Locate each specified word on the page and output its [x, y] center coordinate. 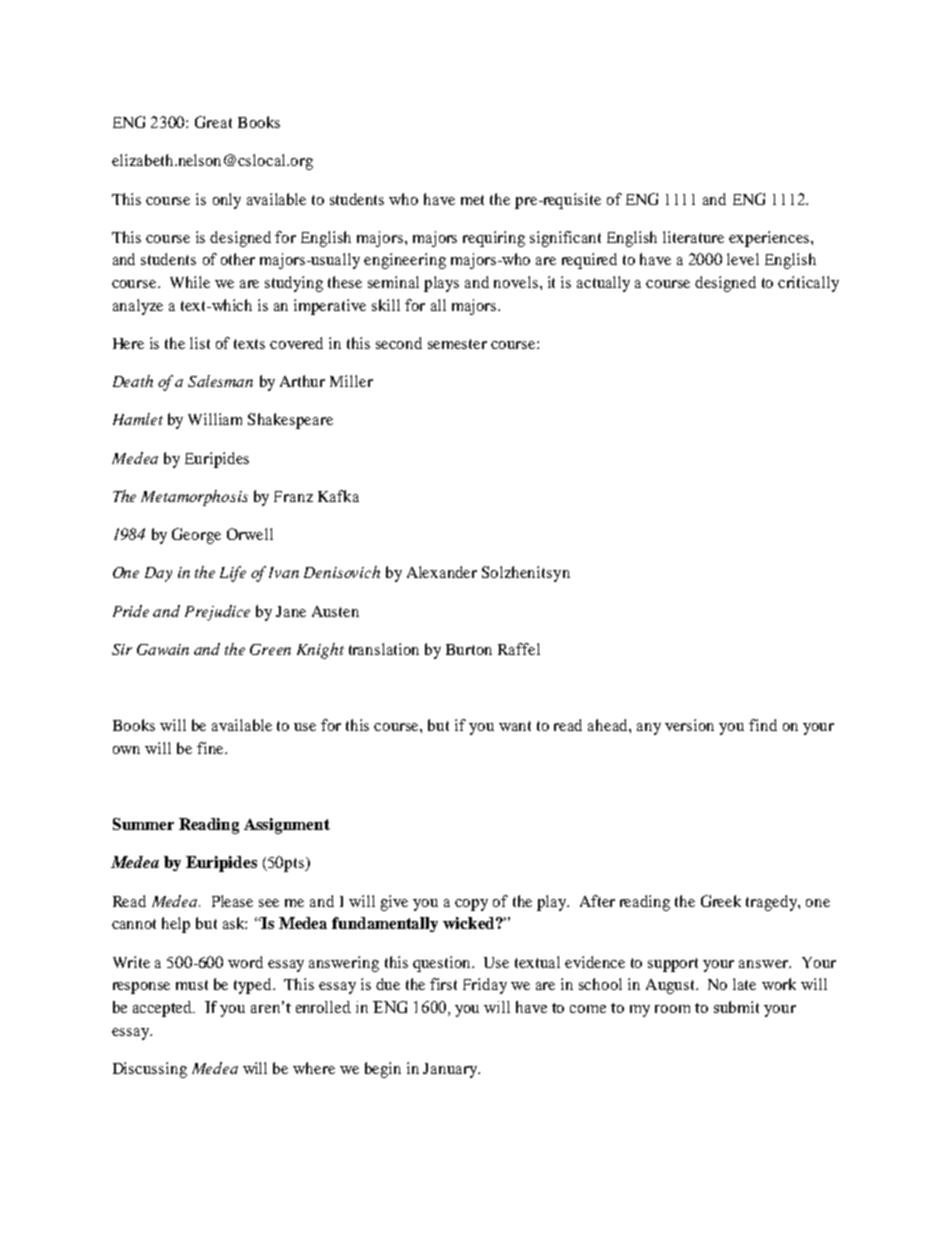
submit [736, 1007]
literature [693, 237]
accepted [164, 1009]
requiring [494, 239]
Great [213, 122]
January [451, 1070]
